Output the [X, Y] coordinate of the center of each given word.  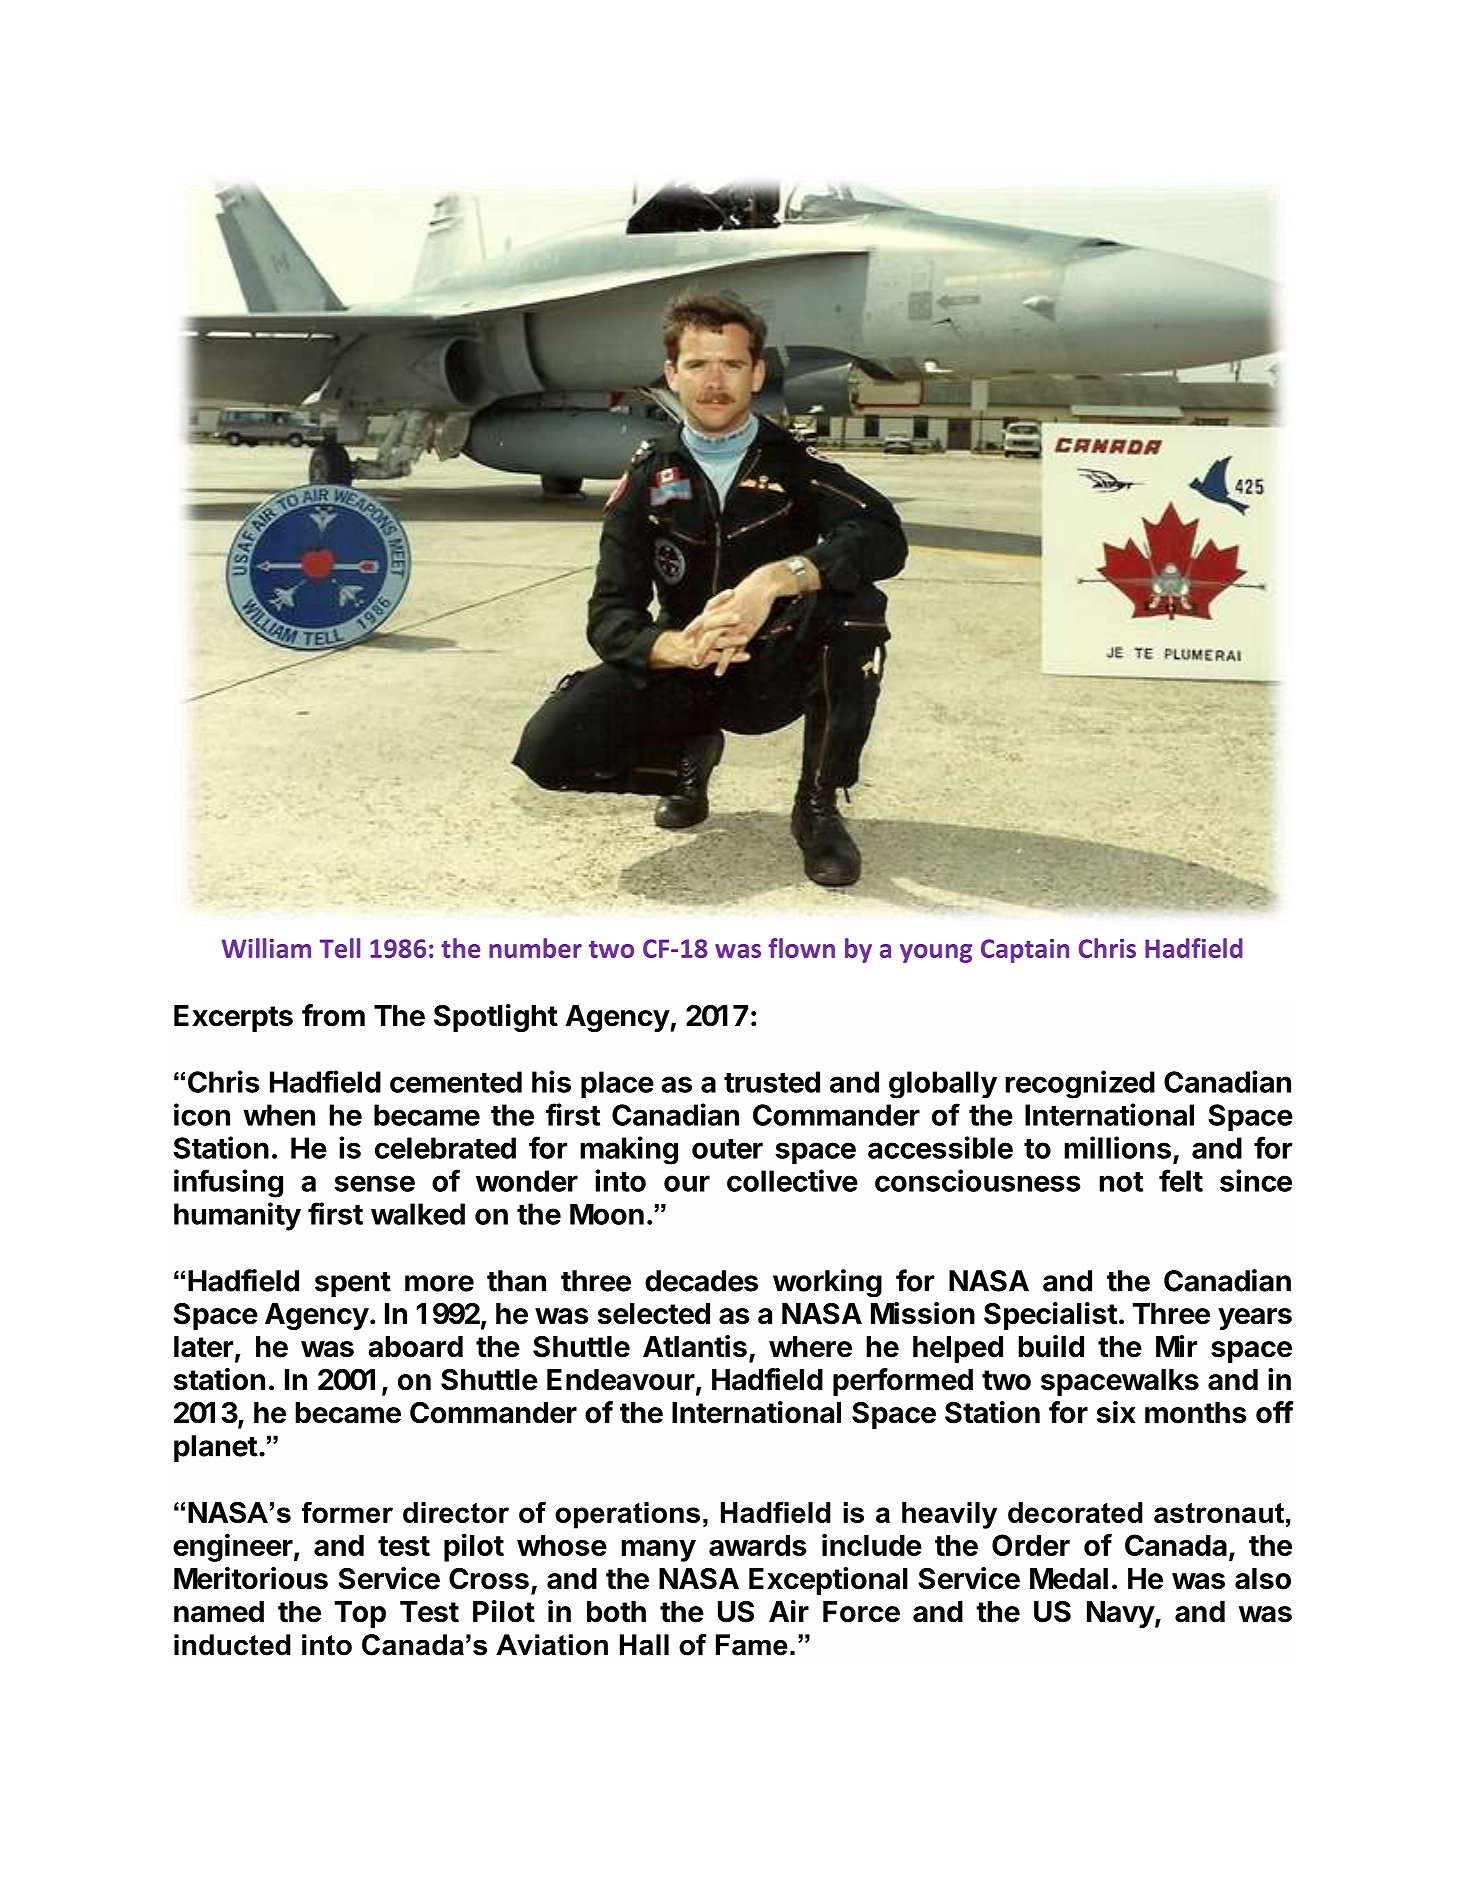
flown [801, 948]
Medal [1069, 1579]
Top [360, 1614]
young [936, 953]
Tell [340, 948]
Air [789, 1611]
